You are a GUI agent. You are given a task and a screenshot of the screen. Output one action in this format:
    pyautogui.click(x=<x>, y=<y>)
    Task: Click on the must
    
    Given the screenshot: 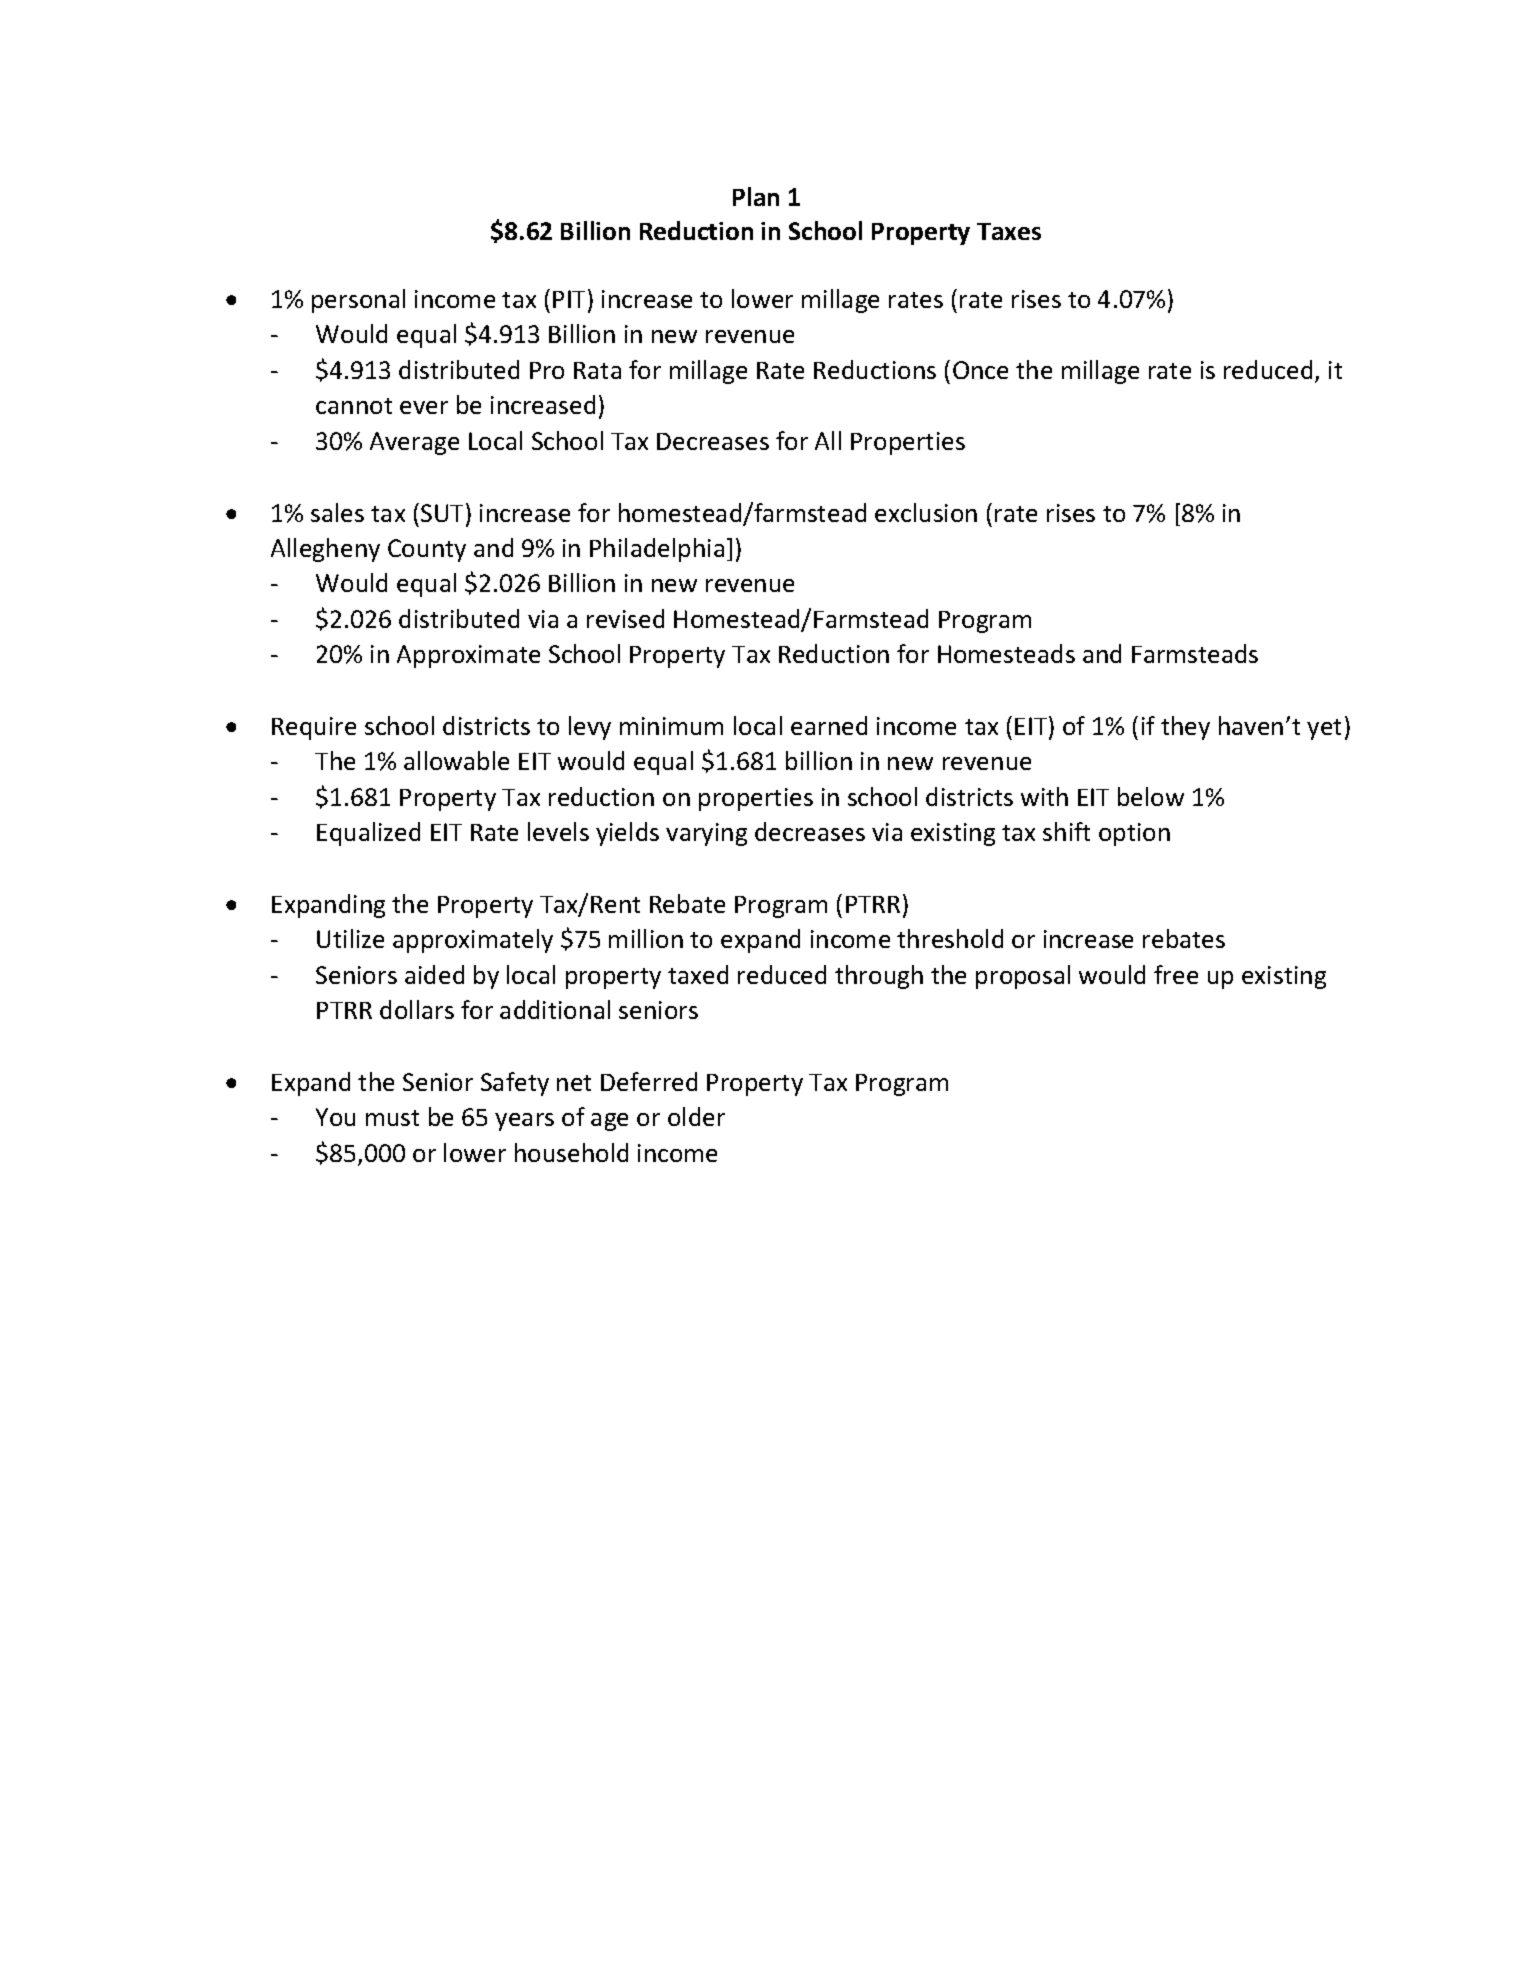 What is the action you would take?
    pyautogui.click(x=392, y=1118)
